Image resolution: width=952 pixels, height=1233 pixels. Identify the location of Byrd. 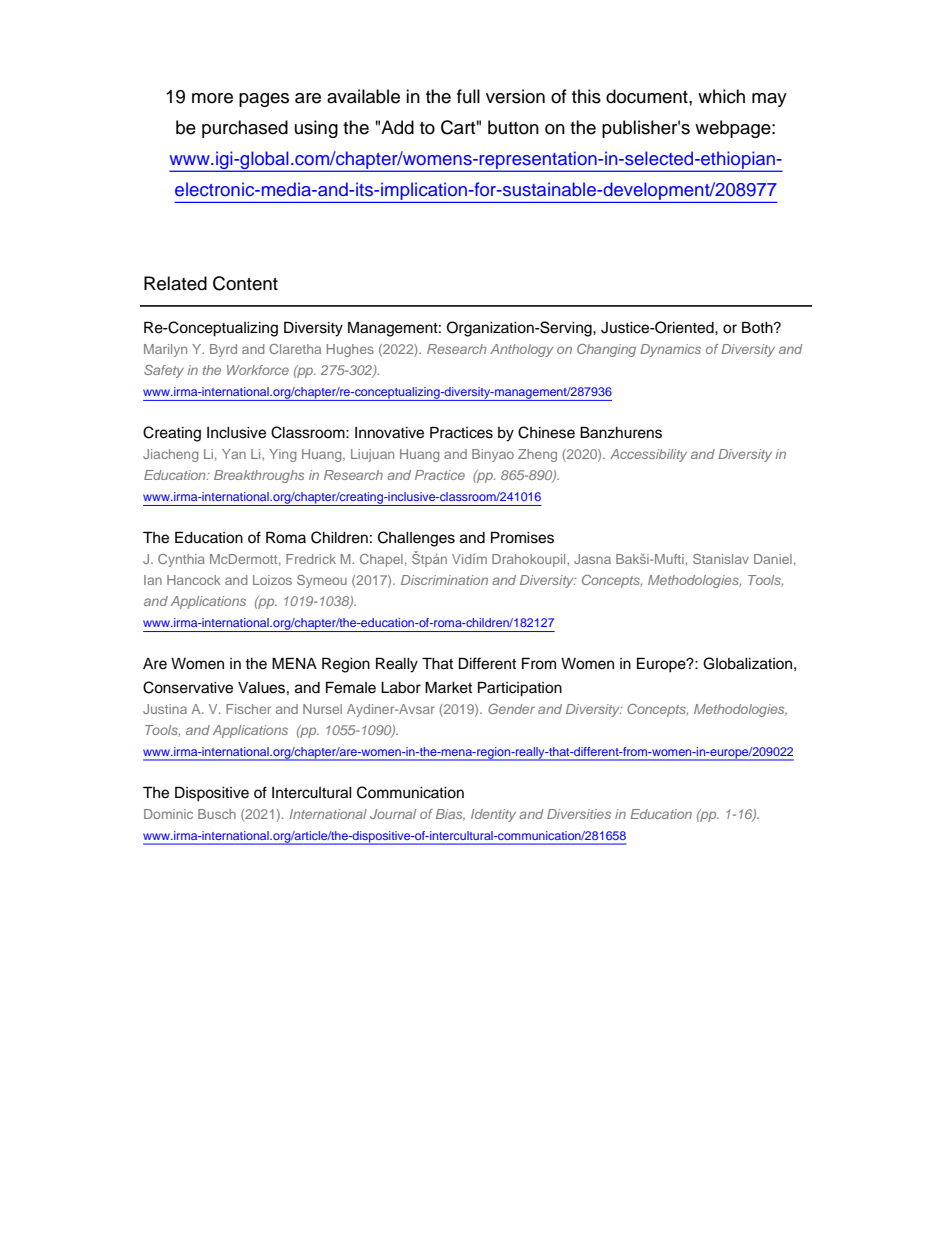
(223, 350).
